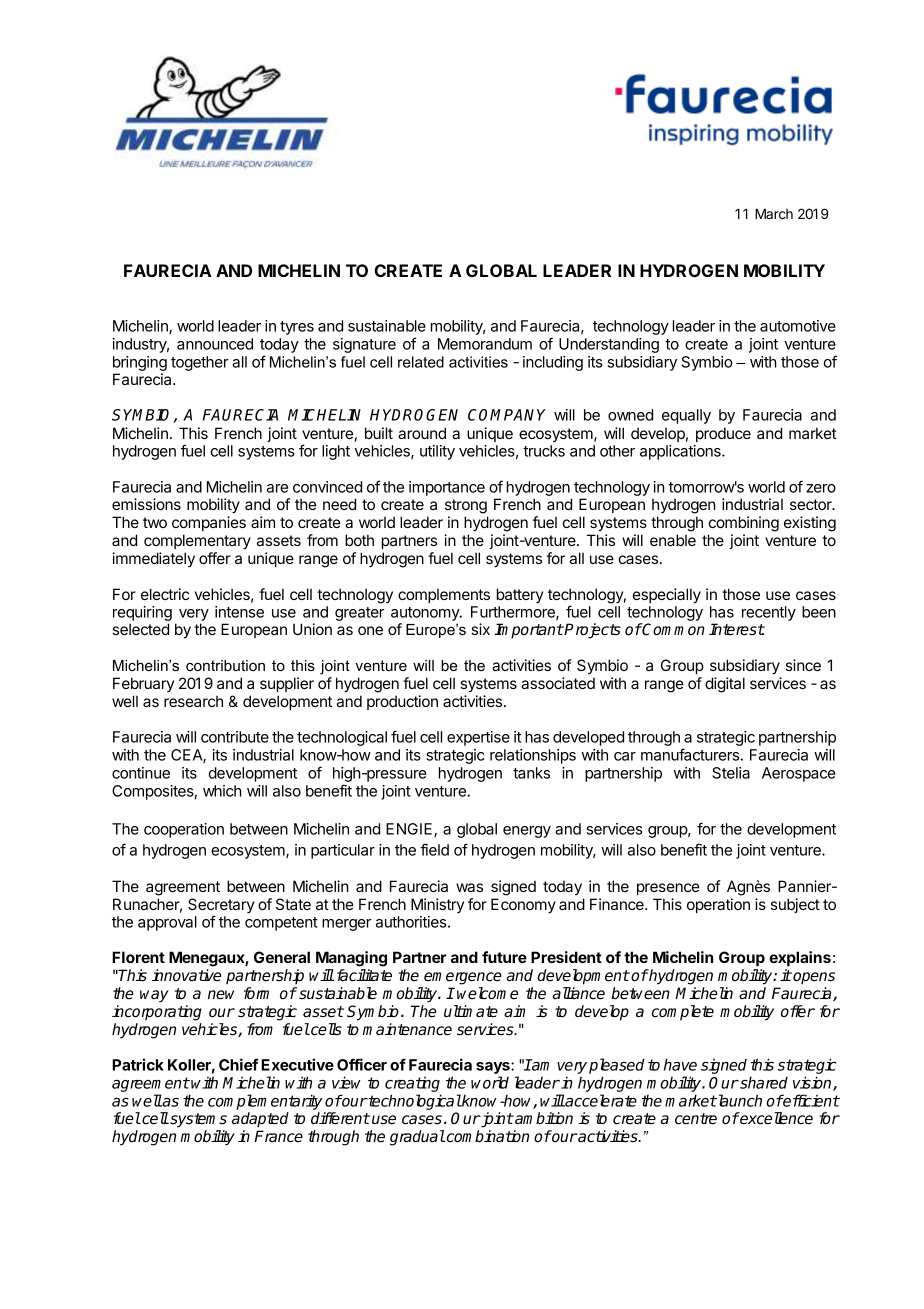 The width and height of the screenshot is (924, 1309). I want to click on adapted, so click(260, 1119).
